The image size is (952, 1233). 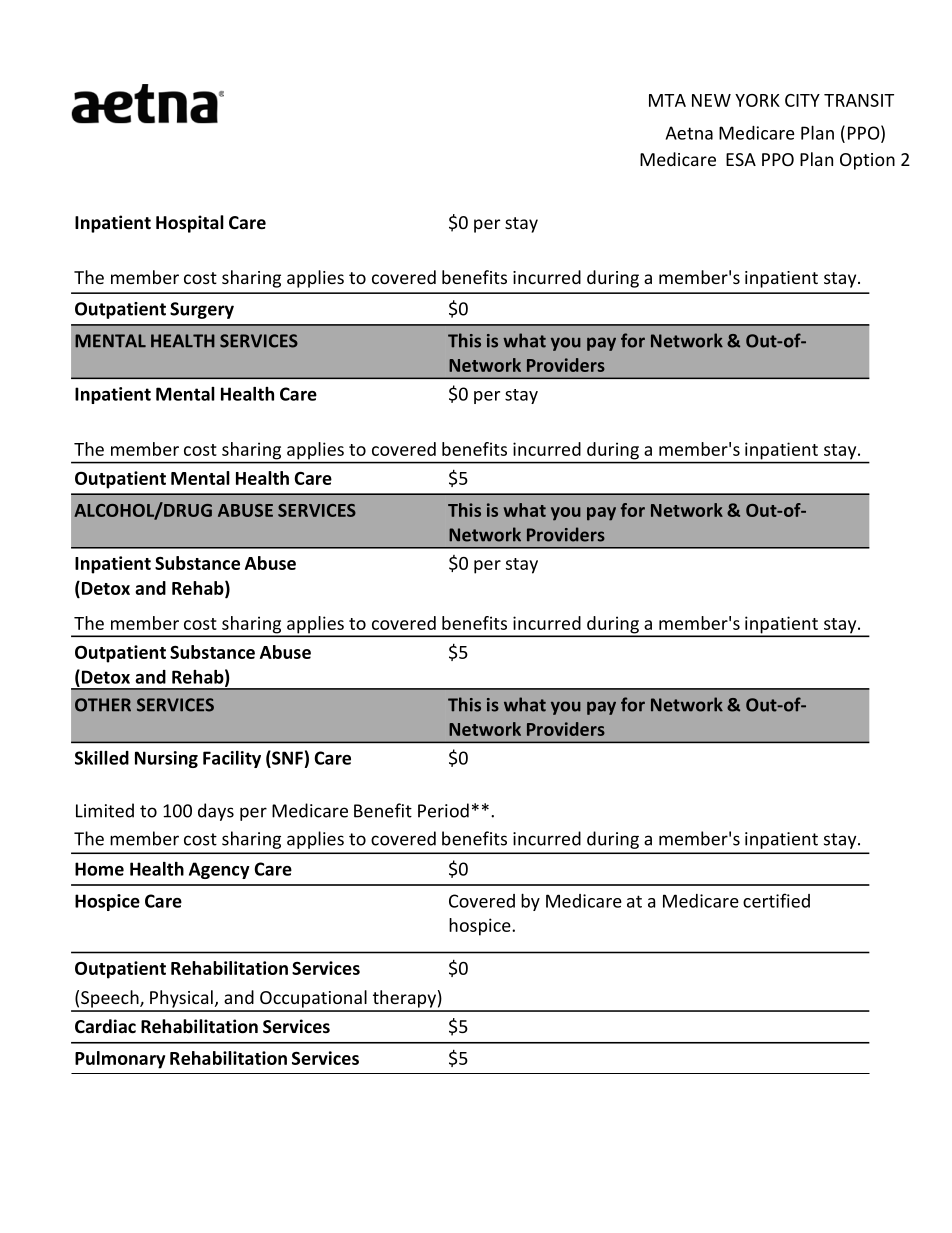 What do you see at coordinates (190, 224) in the screenshot?
I see `Hospital` at bounding box center [190, 224].
